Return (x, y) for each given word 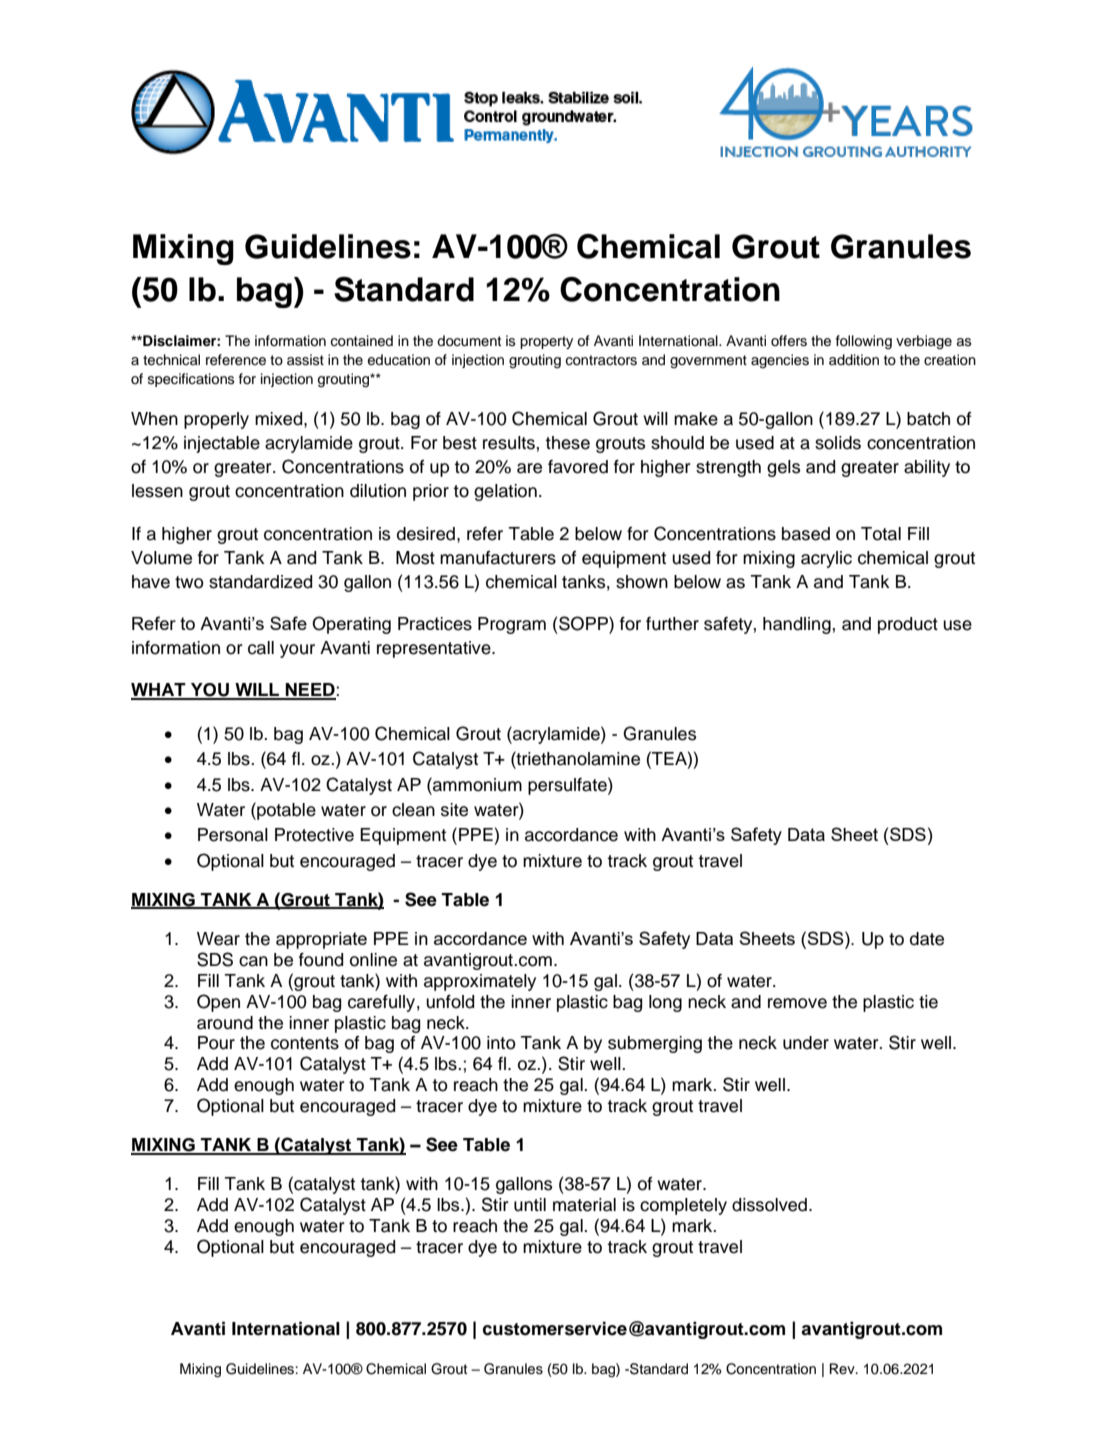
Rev (843, 1368)
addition (854, 360)
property (546, 342)
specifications (191, 380)
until (530, 1205)
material (584, 1205)
